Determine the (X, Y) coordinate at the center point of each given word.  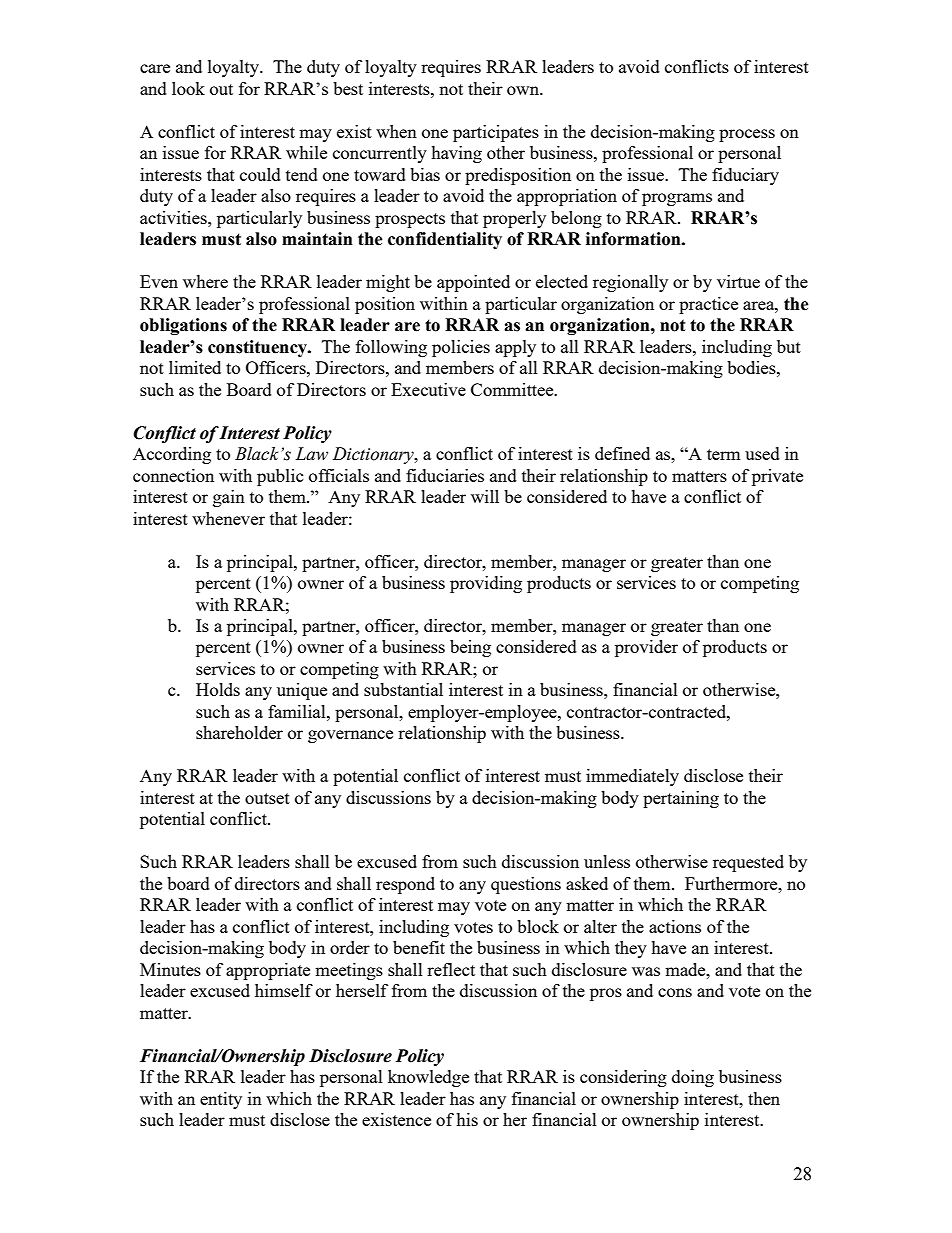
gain (229, 498)
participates (496, 133)
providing (486, 584)
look (188, 88)
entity (221, 1100)
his (467, 1119)
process (747, 135)
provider (646, 648)
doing (693, 1078)
